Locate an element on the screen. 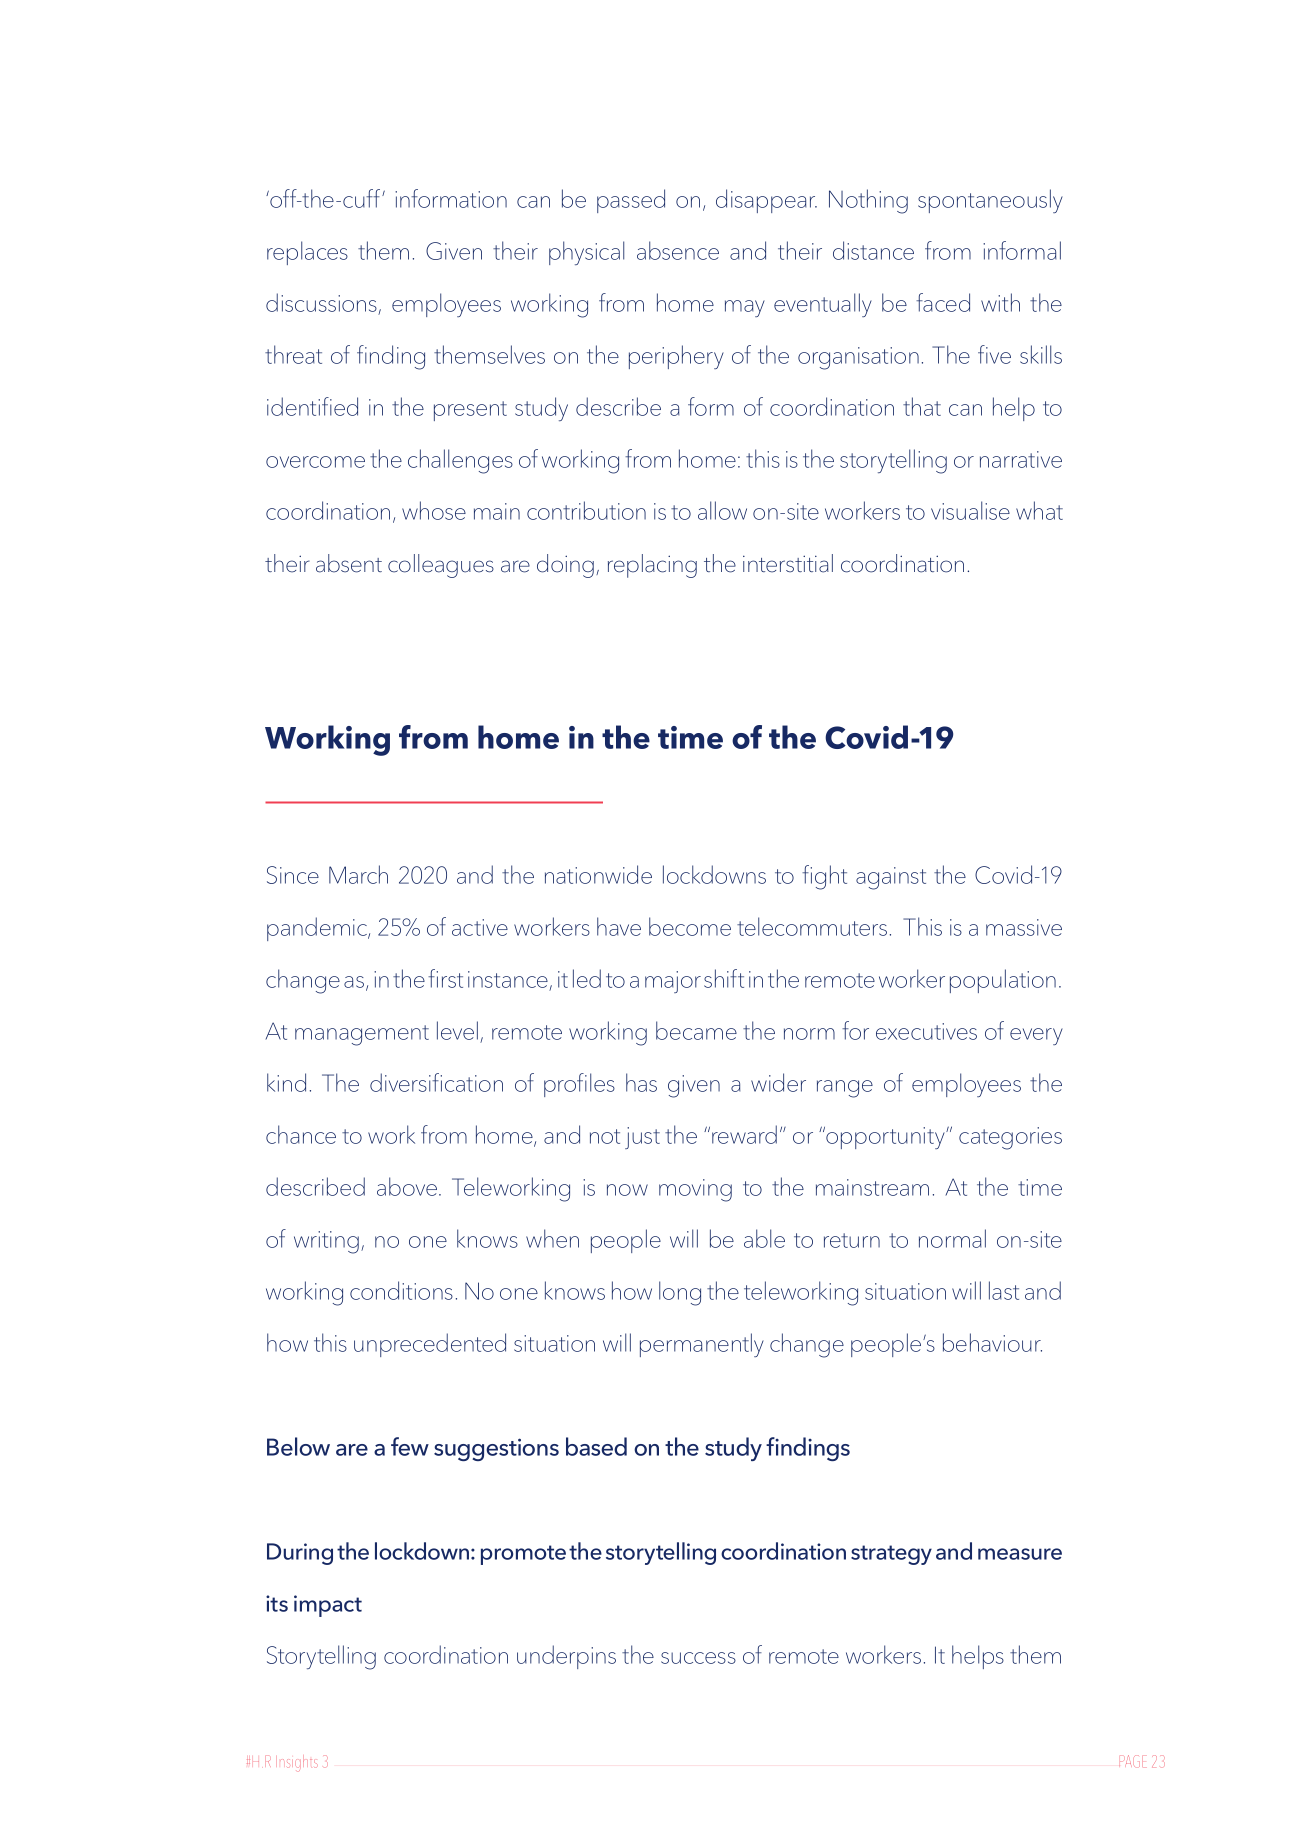 The image size is (1289, 1824). pandemic is located at coordinates (318, 929).
